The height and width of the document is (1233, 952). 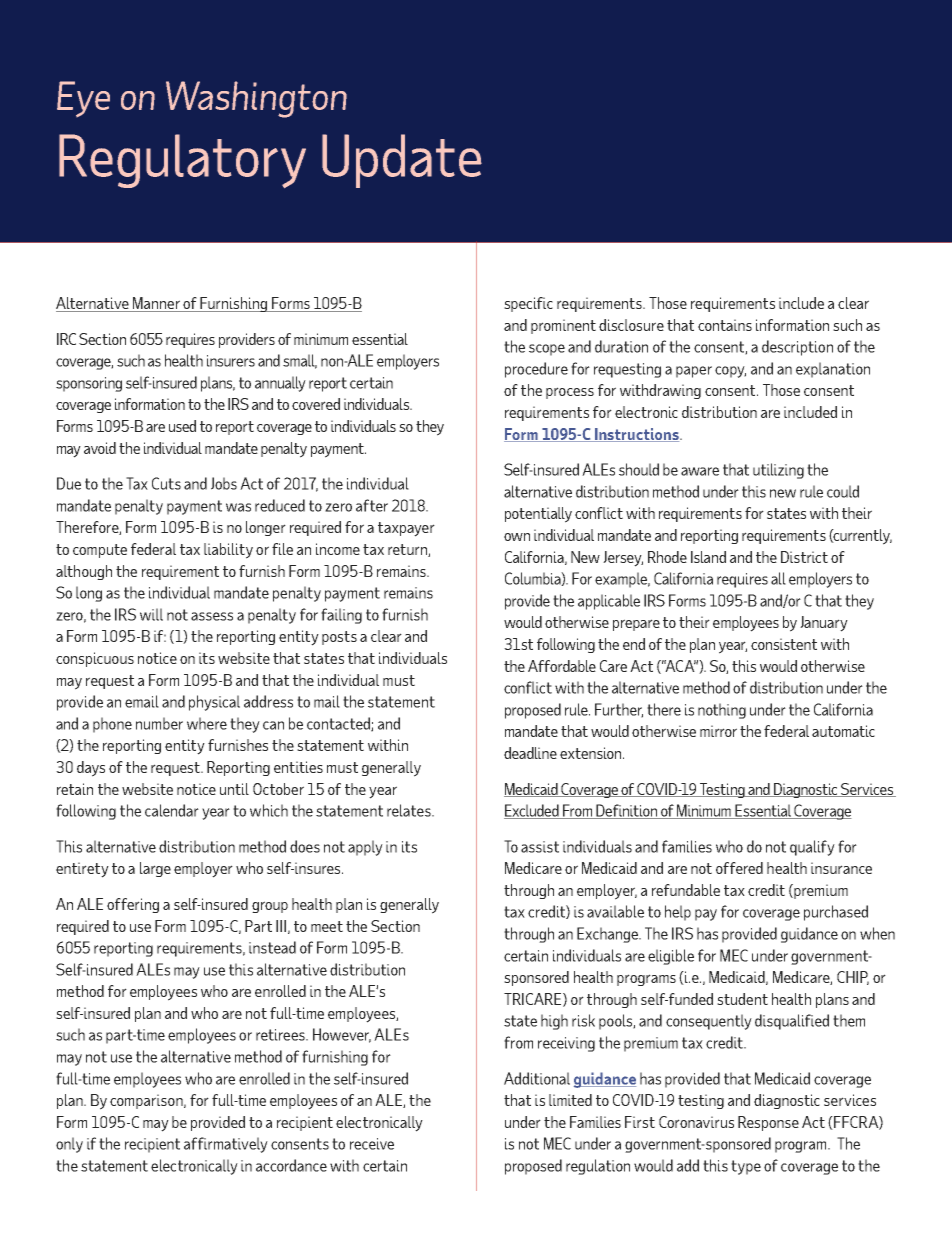 What do you see at coordinates (778, 471) in the document?
I see `utilizing` at bounding box center [778, 471].
